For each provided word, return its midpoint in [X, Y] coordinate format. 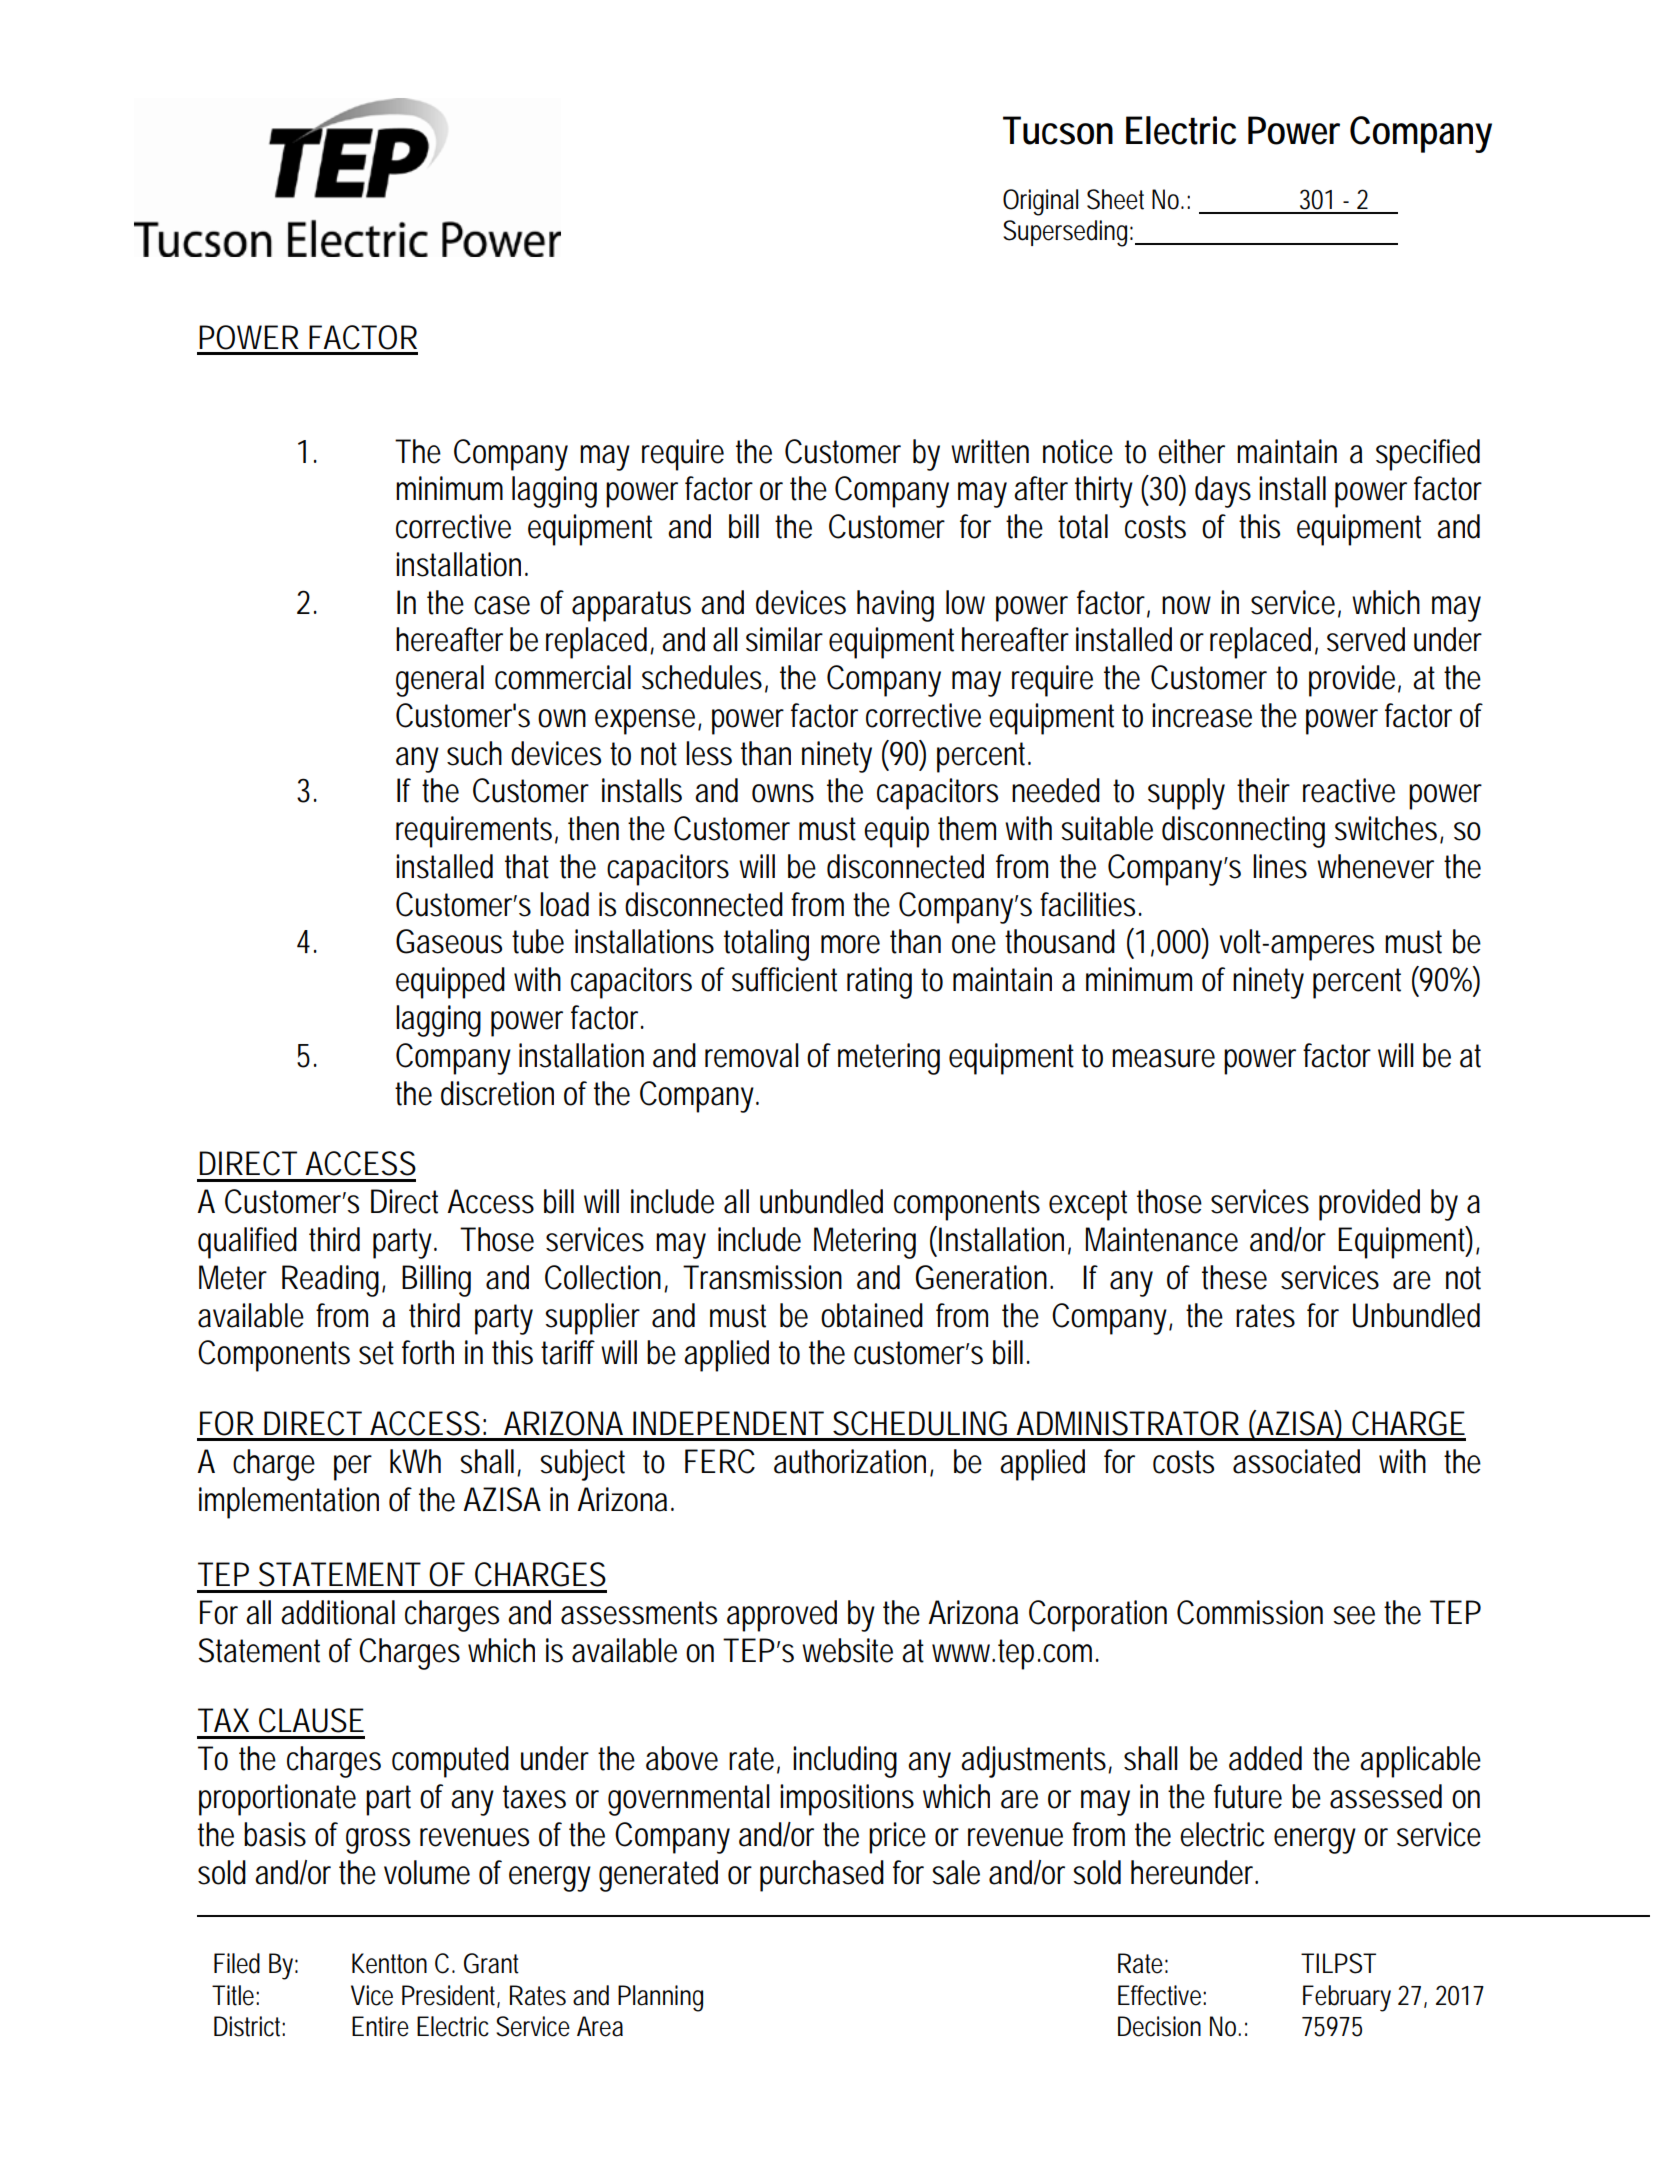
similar [784, 639]
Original [1040, 202]
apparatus [631, 606]
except [1088, 1205]
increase [1202, 715]
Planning [660, 1998]
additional [338, 1612]
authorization [850, 1461]
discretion [497, 1093]
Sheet [1115, 199]
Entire [380, 2026]
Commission [1250, 1612]
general [440, 681]
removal [752, 1055]
